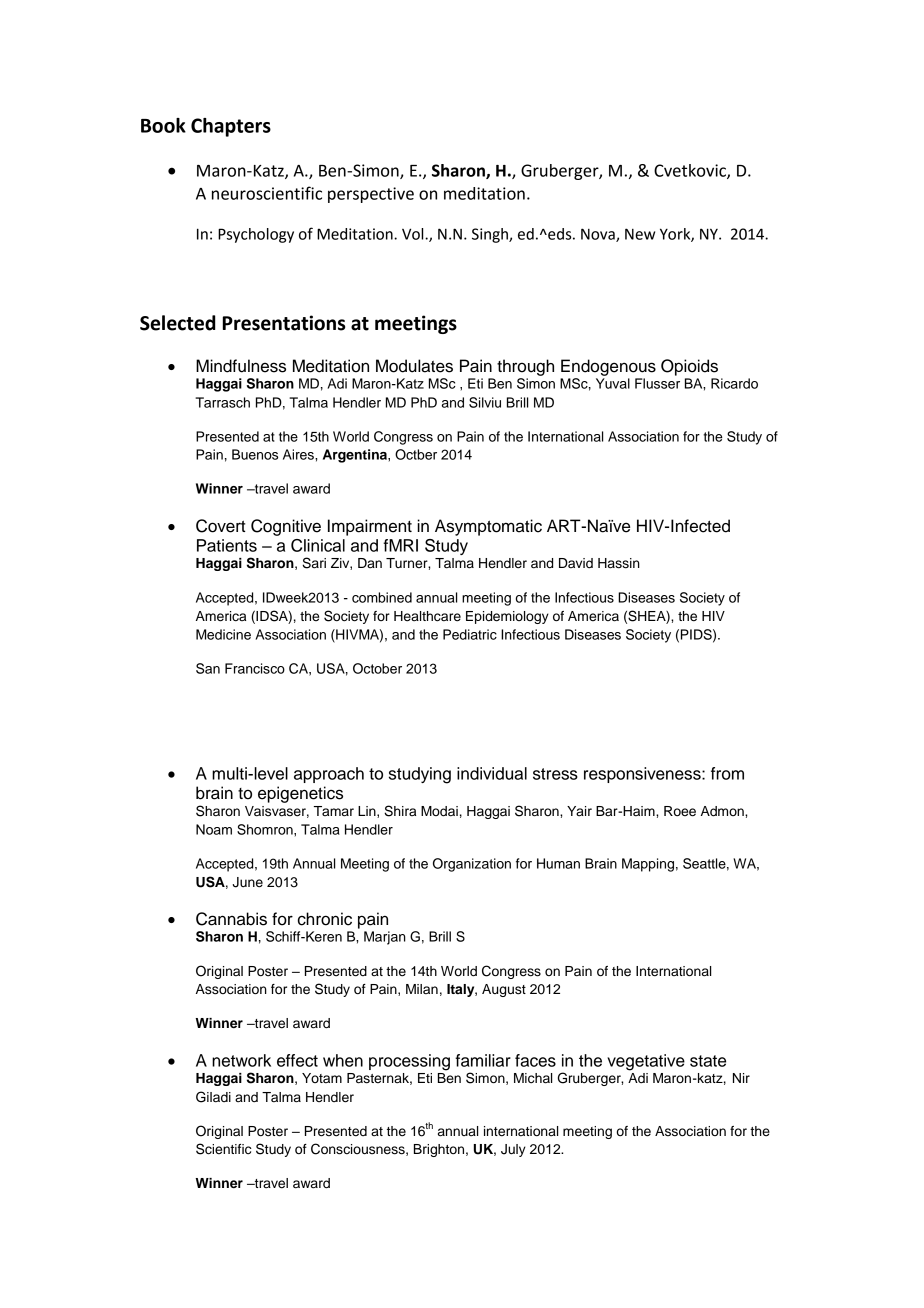 This screenshot has height=1308, width=924. I want to click on network, so click(241, 1060).
